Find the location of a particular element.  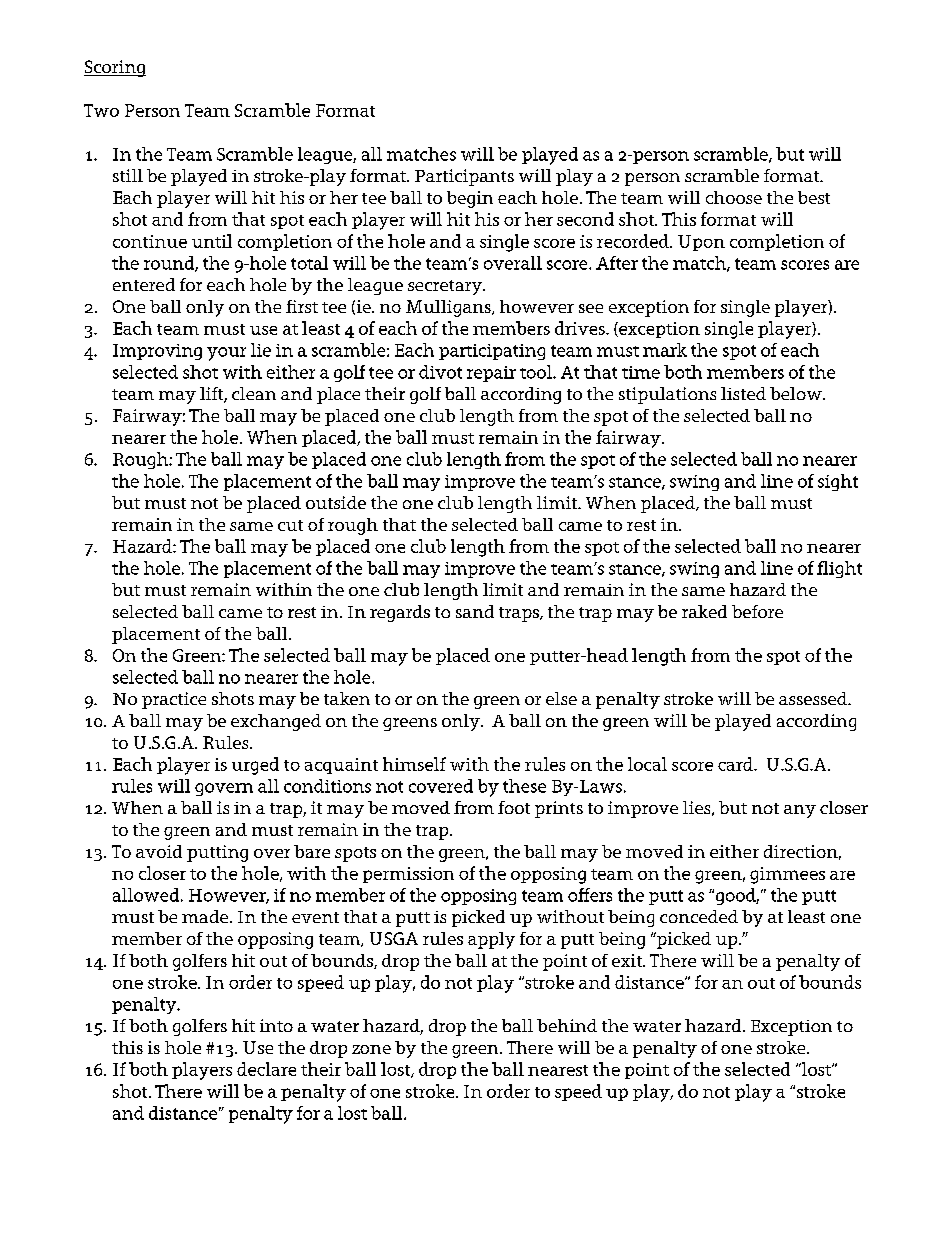

avoid is located at coordinates (159, 851).
